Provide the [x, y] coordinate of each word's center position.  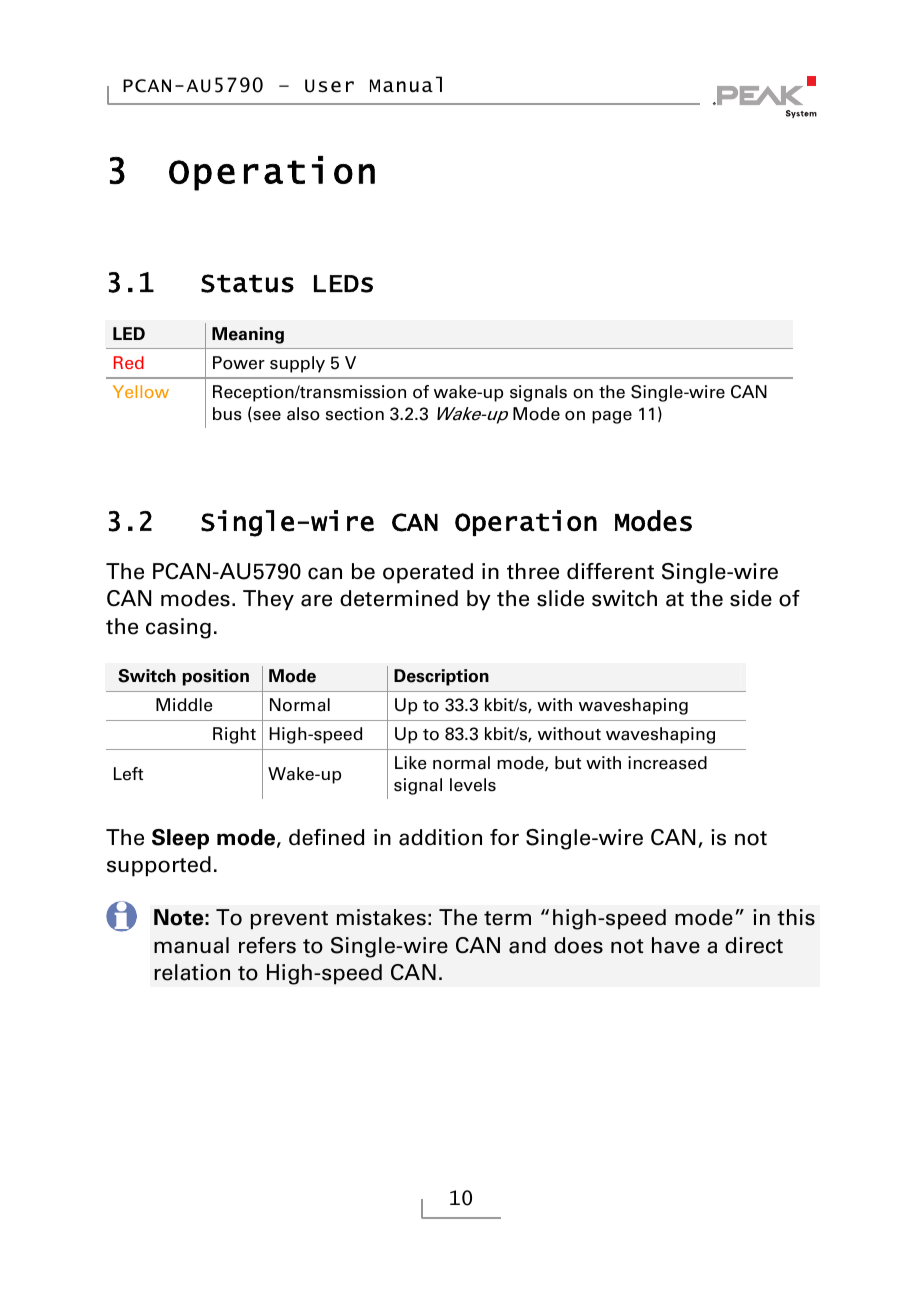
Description [441, 677]
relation [192, 972]
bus [227, 414]
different [610, 571]
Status [247, 283]
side [751, 598]
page [612, 417]
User [329, 86]
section [355, 414]
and [527, 945]
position [216, 677]
